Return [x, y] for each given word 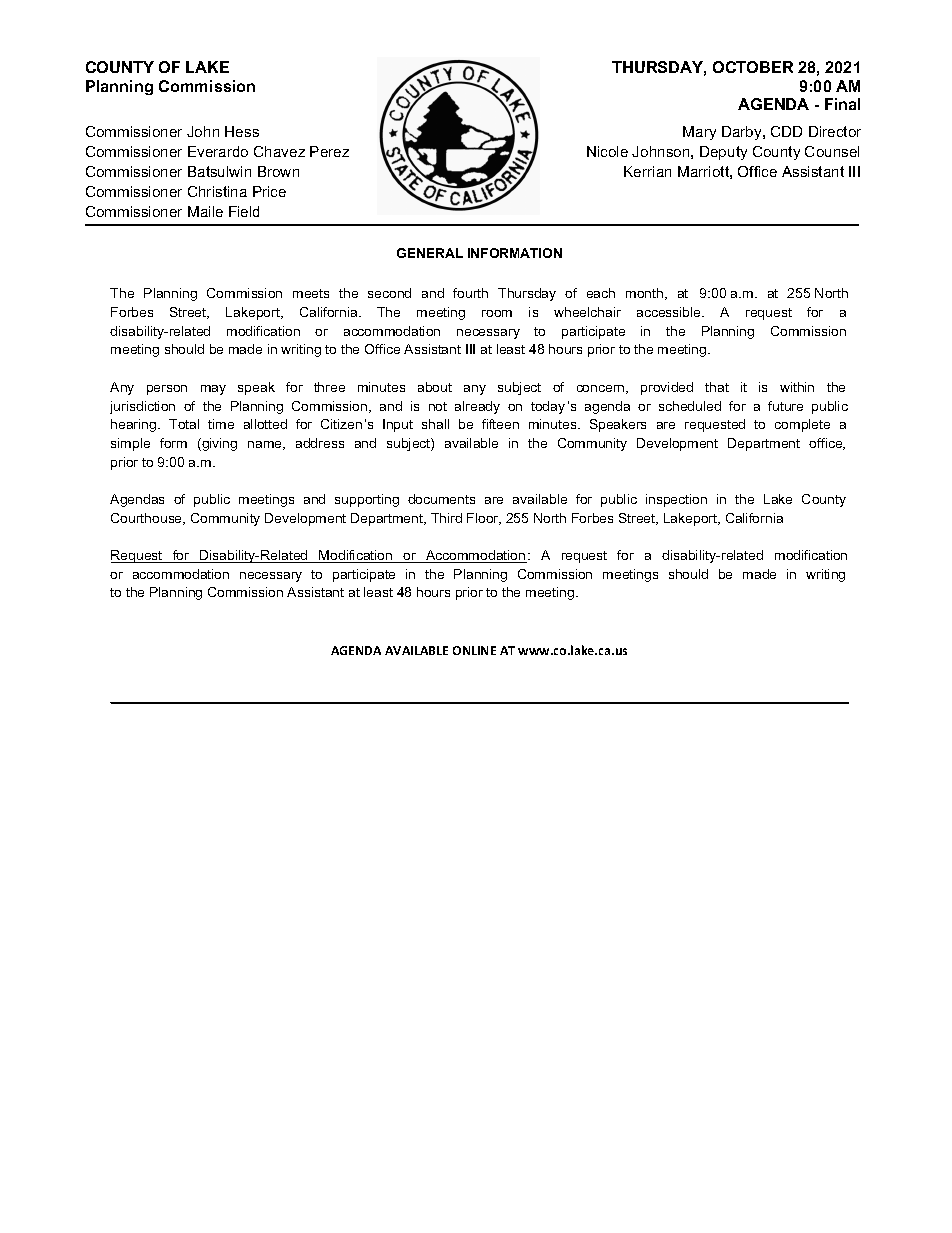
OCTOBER [753, 67]
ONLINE [474, 650]
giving [218, 444]
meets [311, 293]
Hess [242, 131]
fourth [470, 293]
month [646, 294]
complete [802, 425]
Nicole [607, 151]
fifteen [500, 424]
